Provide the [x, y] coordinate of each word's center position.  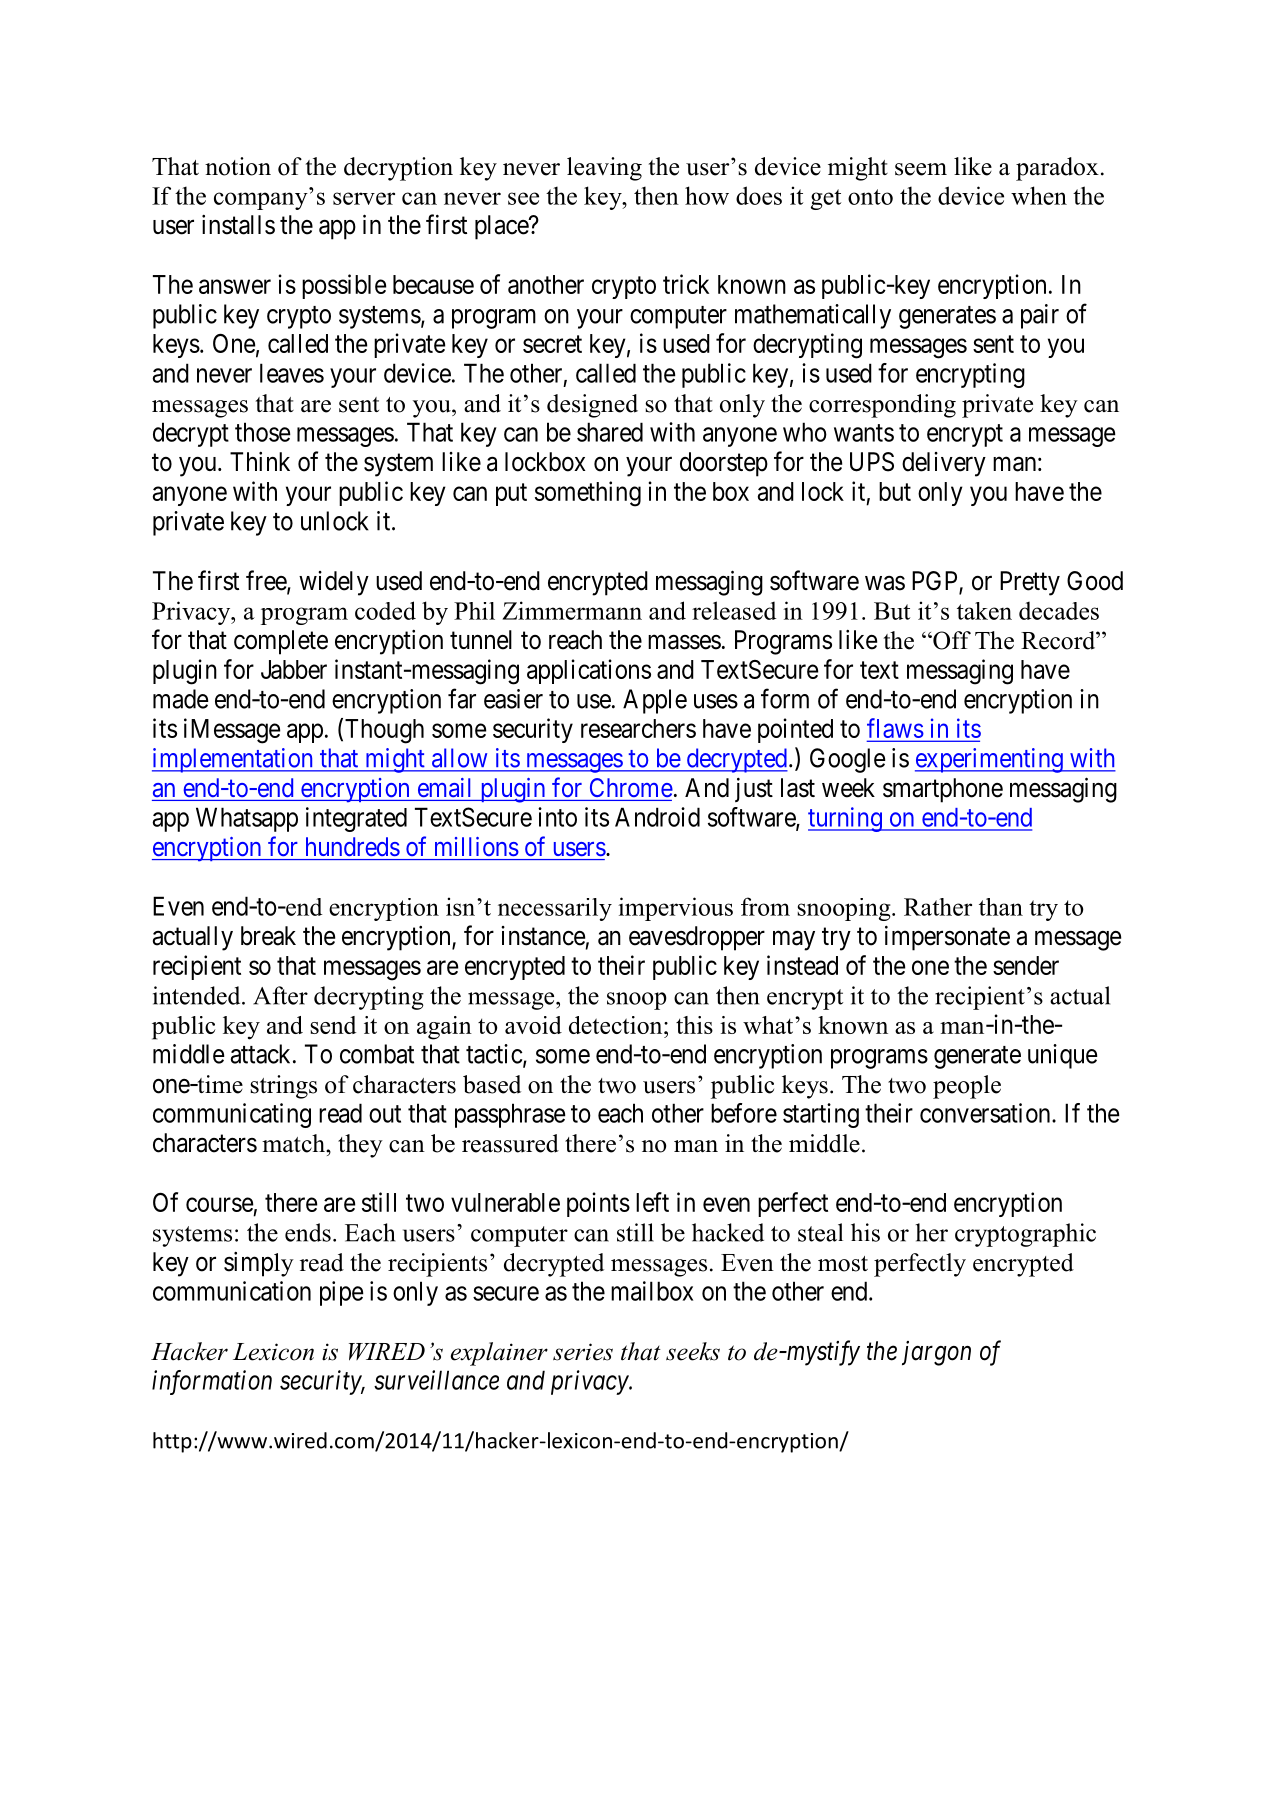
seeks [693, 1351]
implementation [233, 760]
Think [260, 461]
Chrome [631, 787]
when [1039, 195]
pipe [342, 1293]
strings [283, 1087]
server [364, 198]
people [967, 1087]
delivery [944, 464]
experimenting [990, 760]
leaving [604, 169]
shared [610, 432]
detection [617, 1025]
